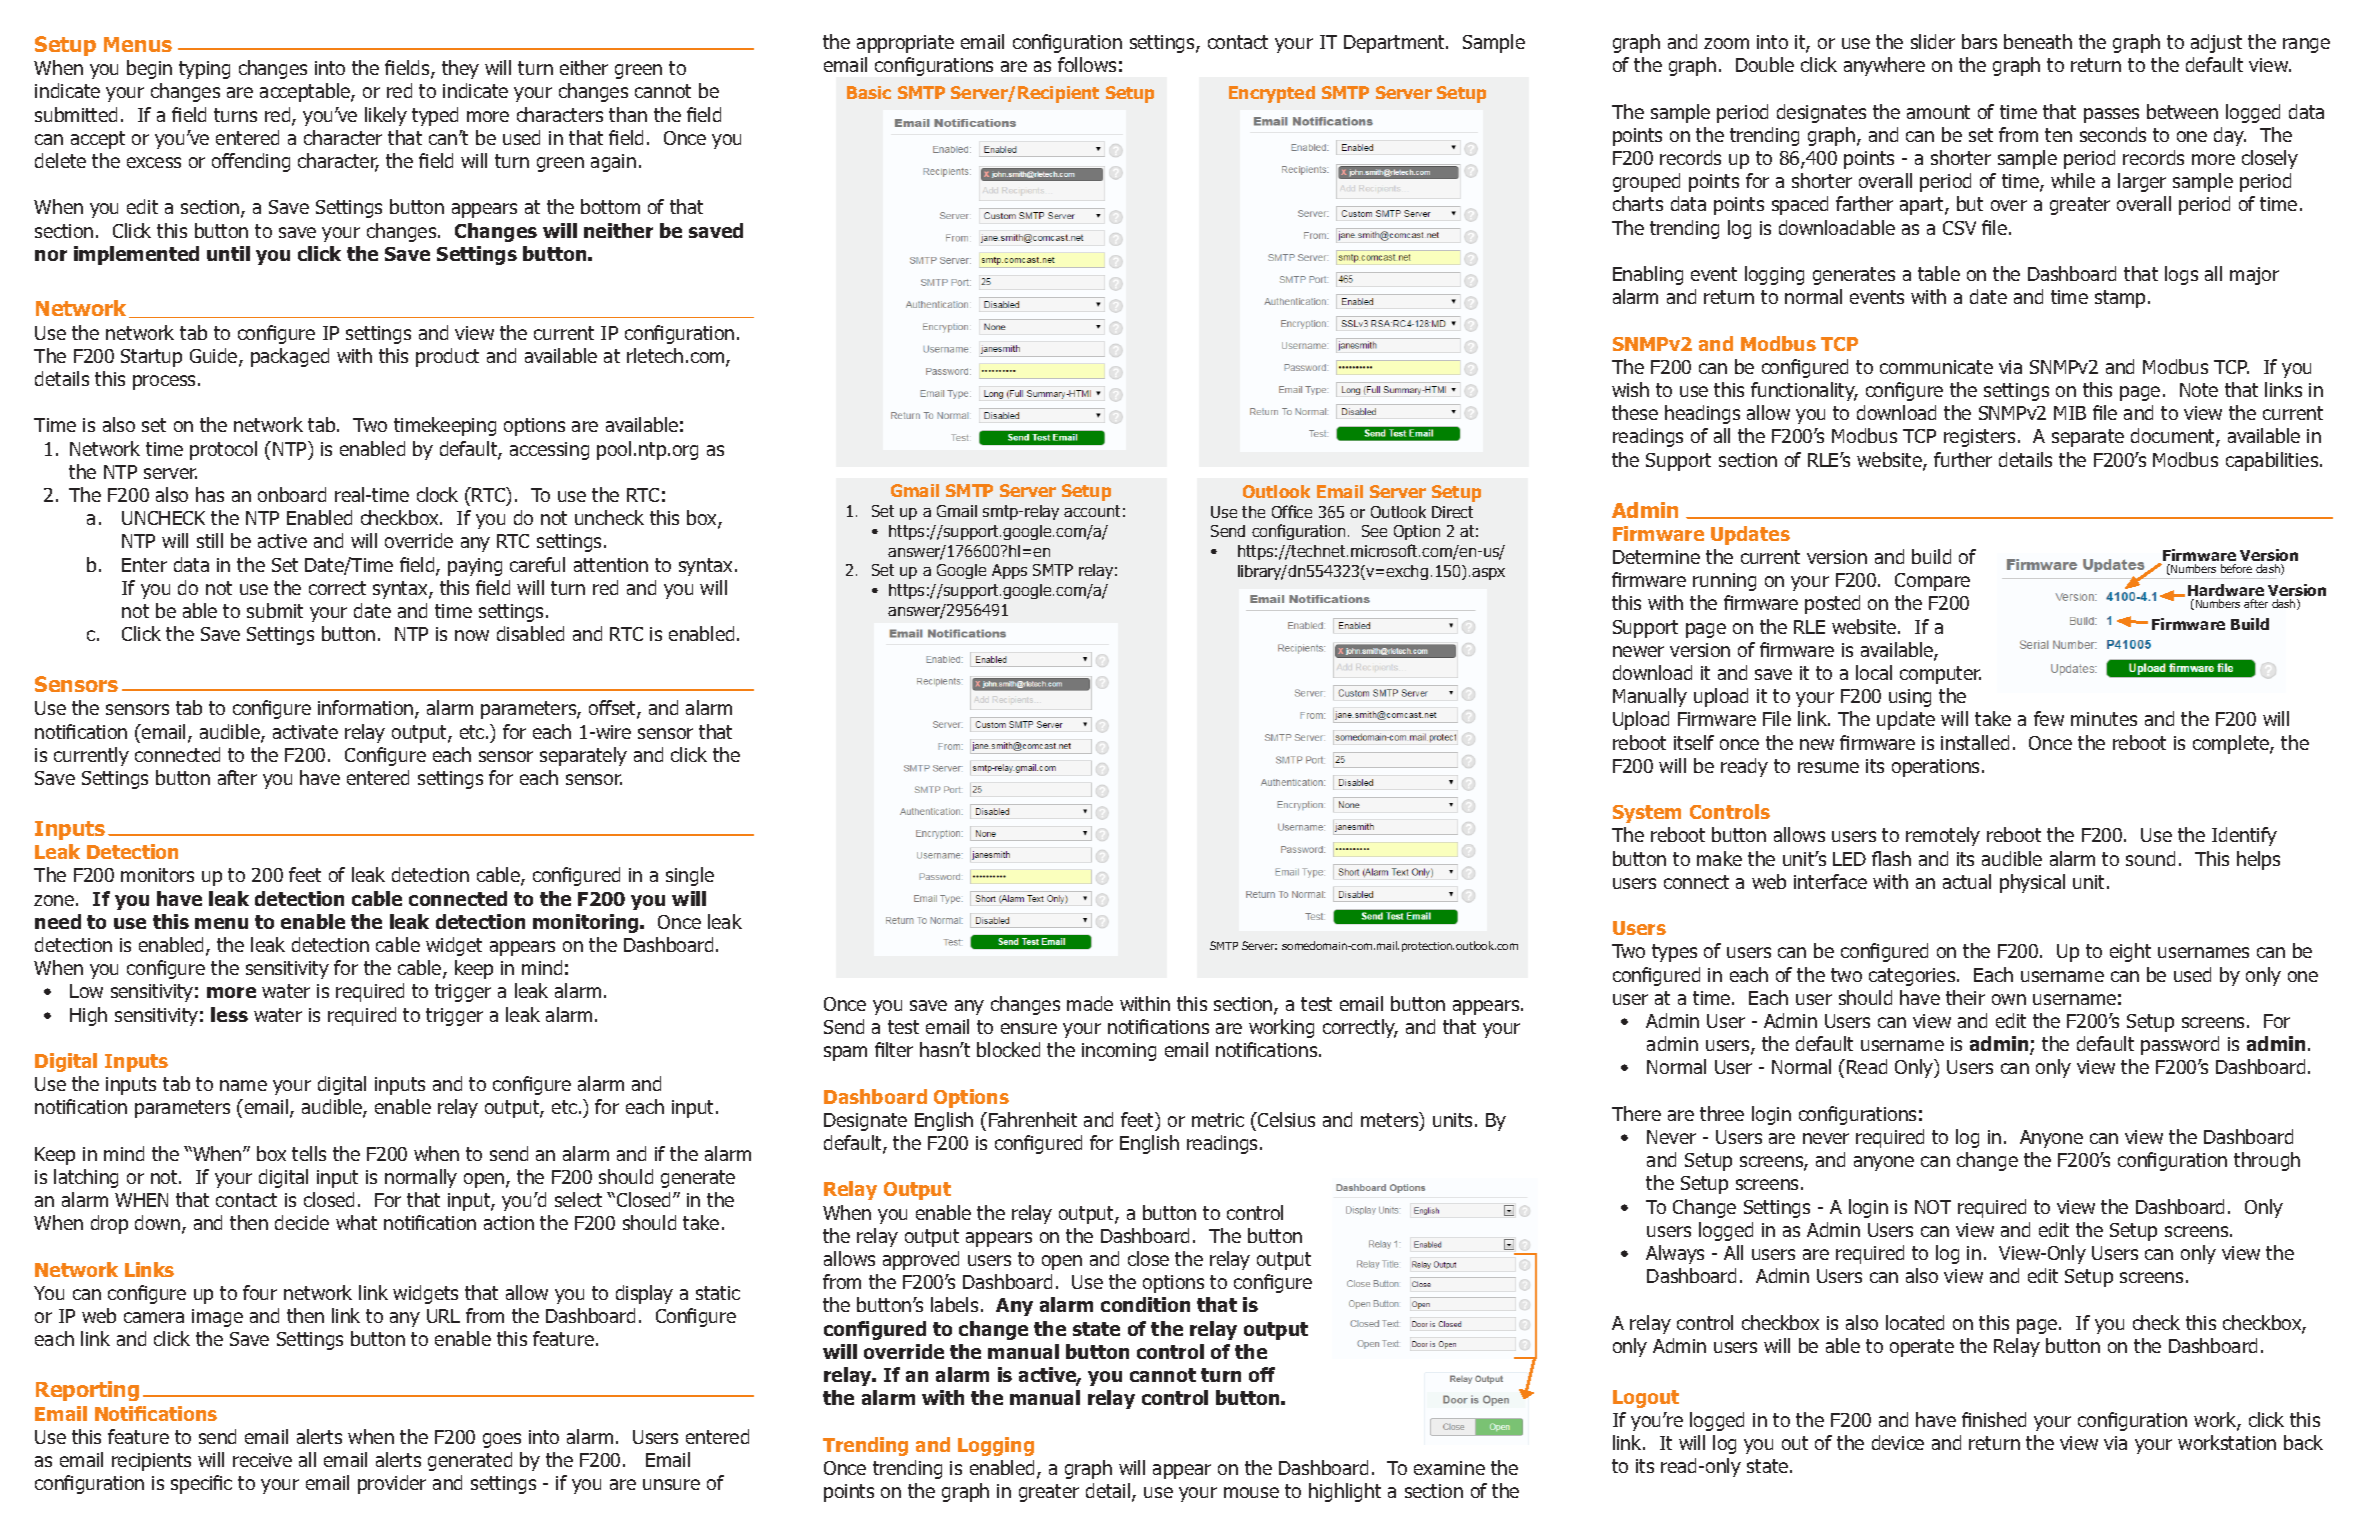 This screenshot has height=1531, width=2366. Describe the element at coordinates (1251, 1492) in the screenshot. I see `mouse` at that location.
